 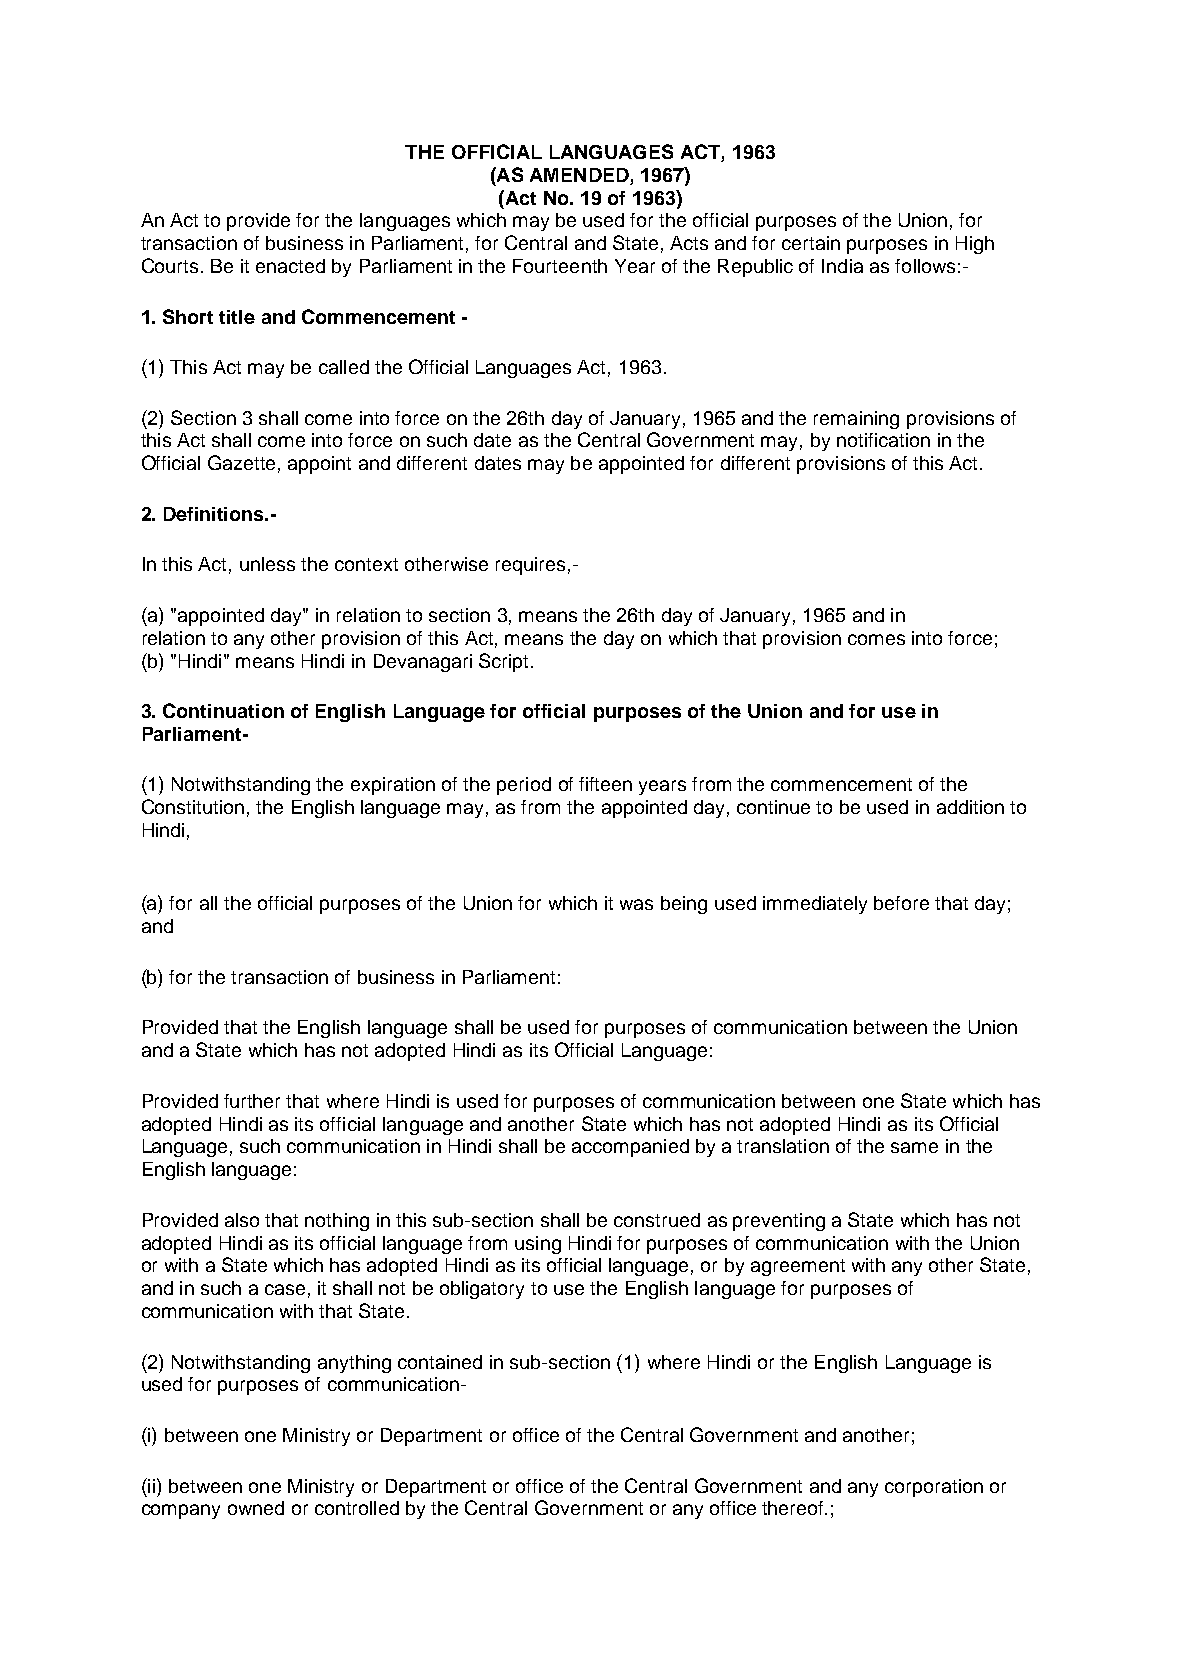 I want to click on India, so click(x=842, y=266).
